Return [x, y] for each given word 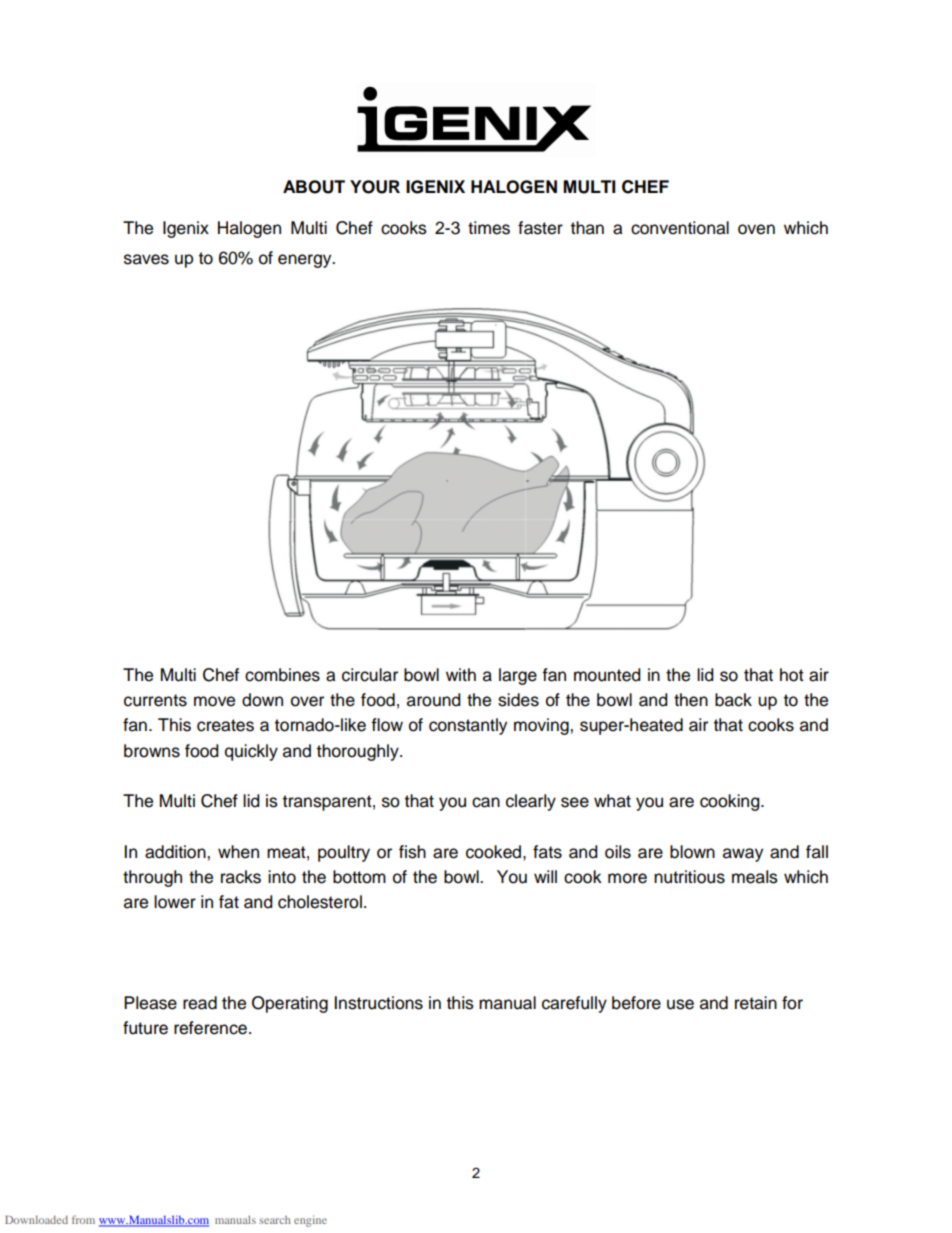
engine [310, 1221]
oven [756, 229]
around [434, 700]
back [733, 700]
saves [146, 259]
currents [155, 700]
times [489, 228]
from [83, 1219]
